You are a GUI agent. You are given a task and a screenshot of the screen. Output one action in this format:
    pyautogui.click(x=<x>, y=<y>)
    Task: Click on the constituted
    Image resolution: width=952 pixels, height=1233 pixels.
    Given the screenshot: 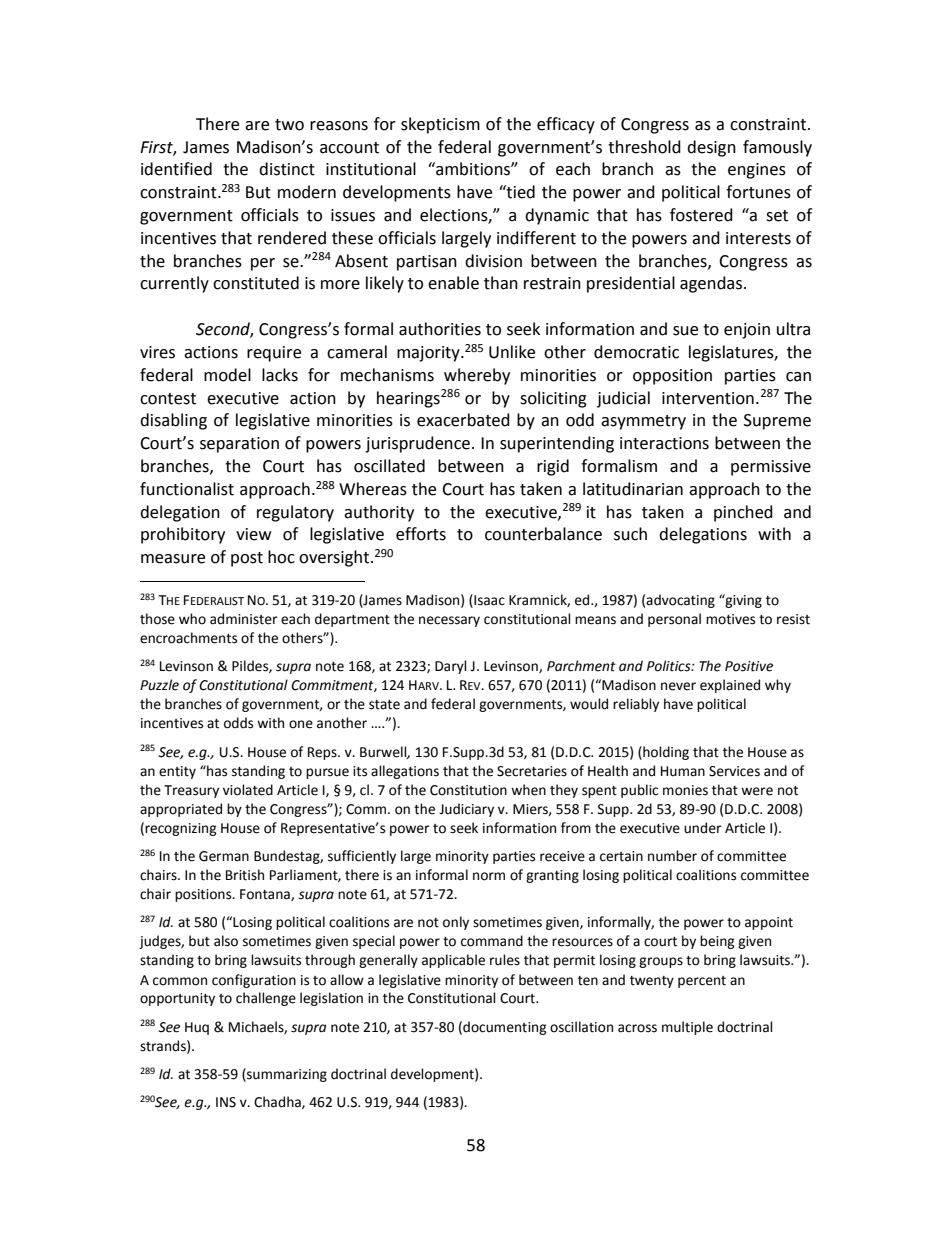 What is the action you would take?
    pyautogui.click(x=256, y=283)
